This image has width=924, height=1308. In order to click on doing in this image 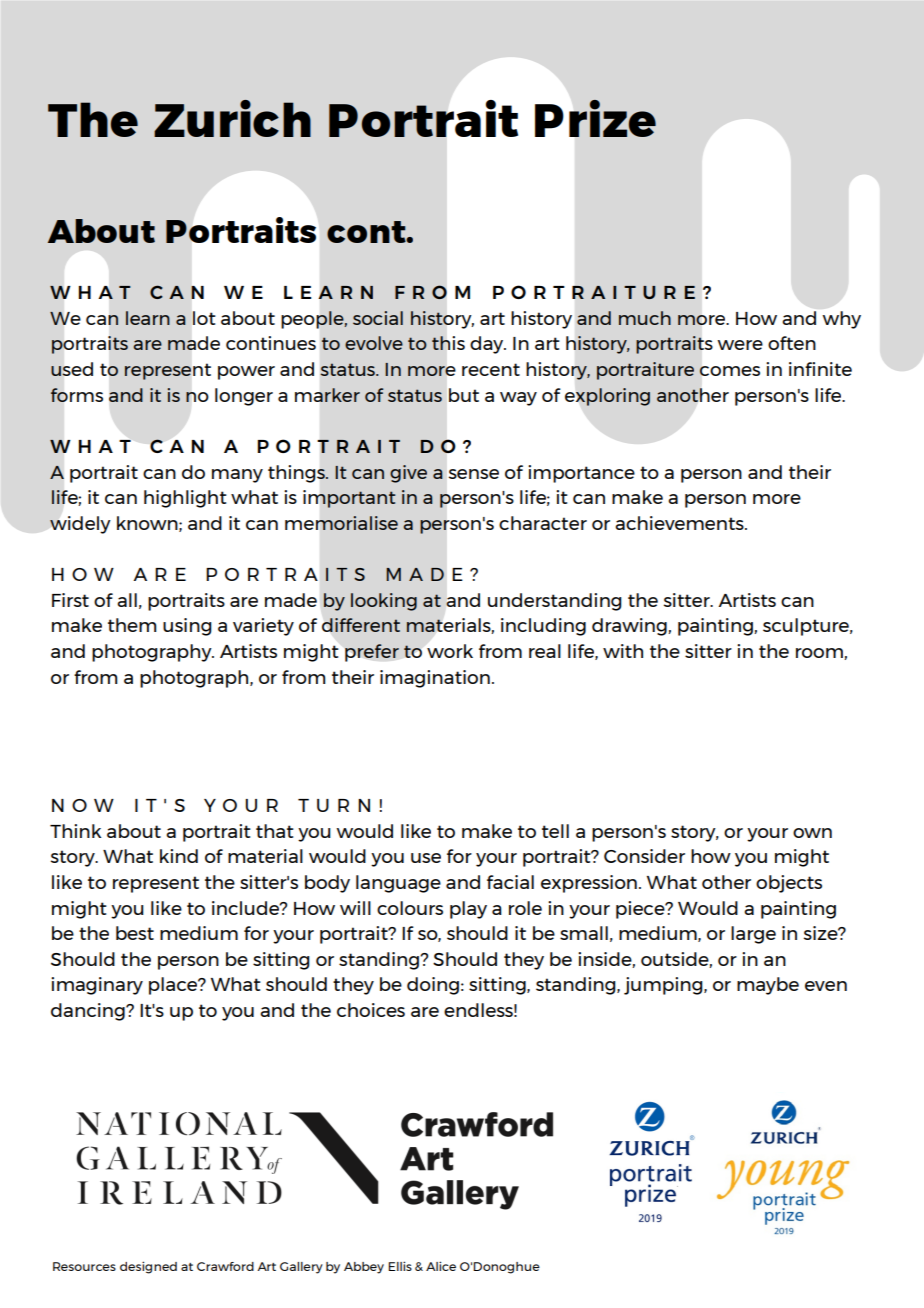, I will do `click(433, 986)`.
